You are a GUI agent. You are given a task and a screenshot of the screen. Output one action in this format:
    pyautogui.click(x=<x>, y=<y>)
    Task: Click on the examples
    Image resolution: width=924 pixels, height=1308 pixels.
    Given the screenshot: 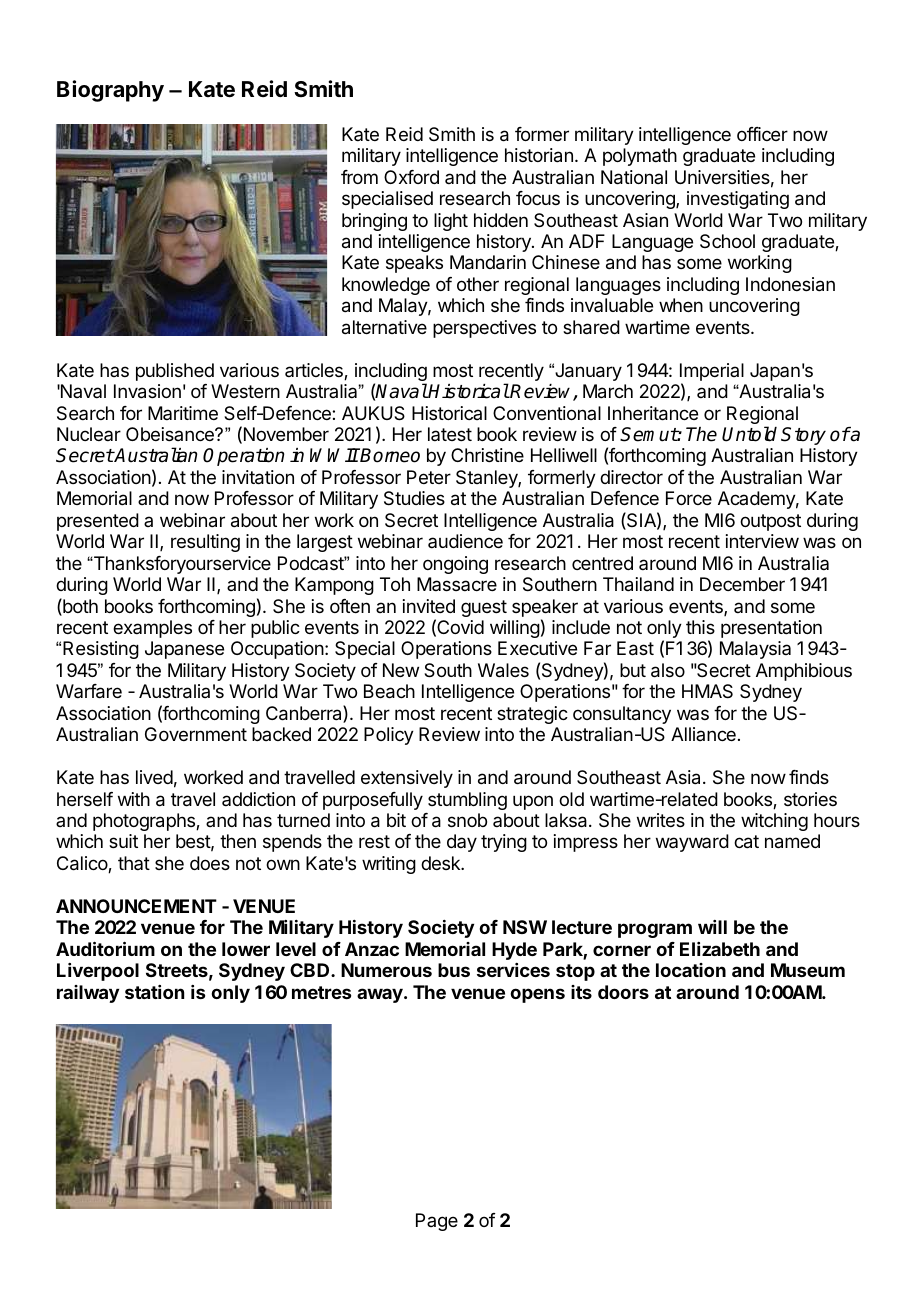 What is the action you would take?
    pyautogui.click(x=152, y=629)
